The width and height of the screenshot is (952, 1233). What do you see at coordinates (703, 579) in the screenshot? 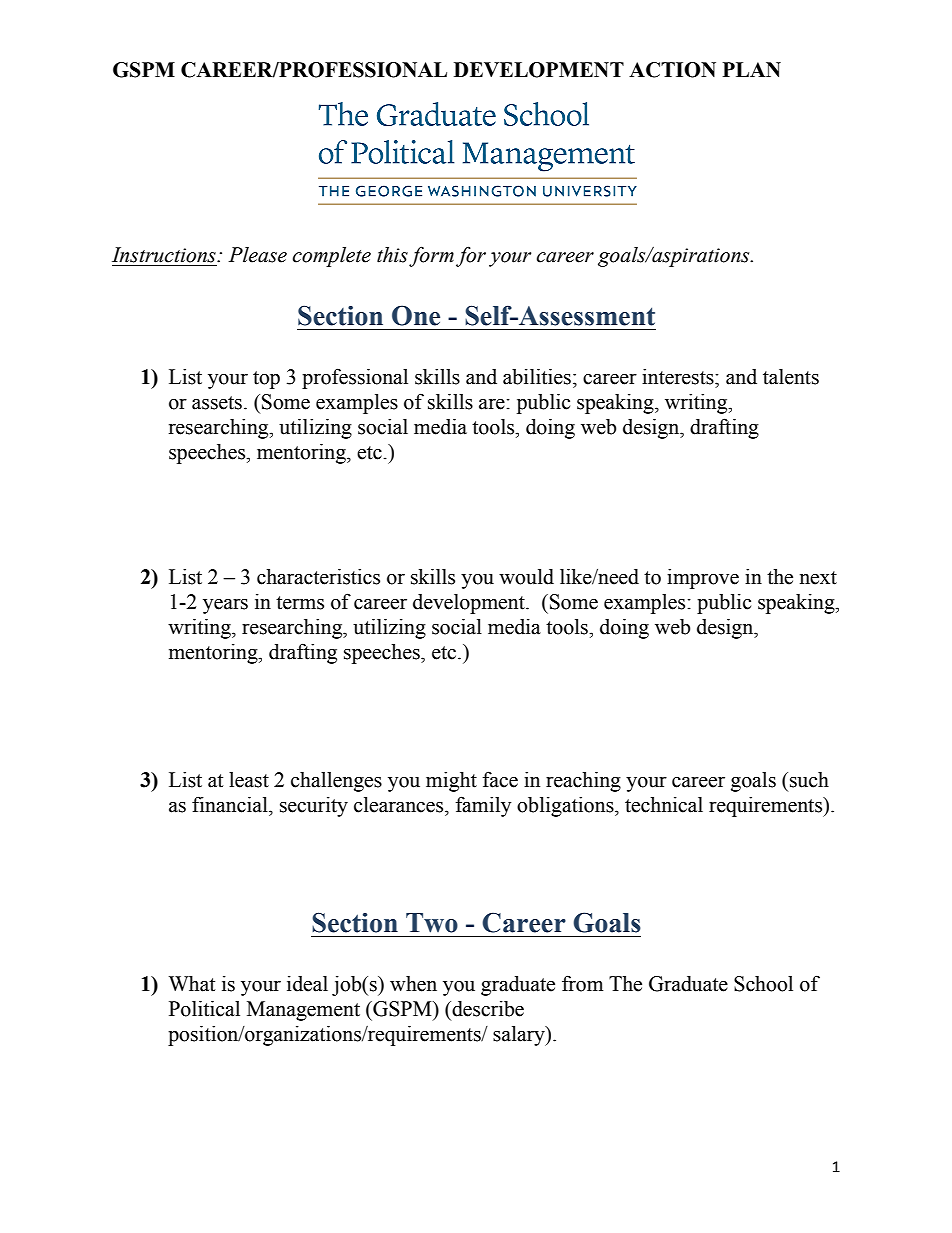
I see `improve` at bounding box center [703, 579].
